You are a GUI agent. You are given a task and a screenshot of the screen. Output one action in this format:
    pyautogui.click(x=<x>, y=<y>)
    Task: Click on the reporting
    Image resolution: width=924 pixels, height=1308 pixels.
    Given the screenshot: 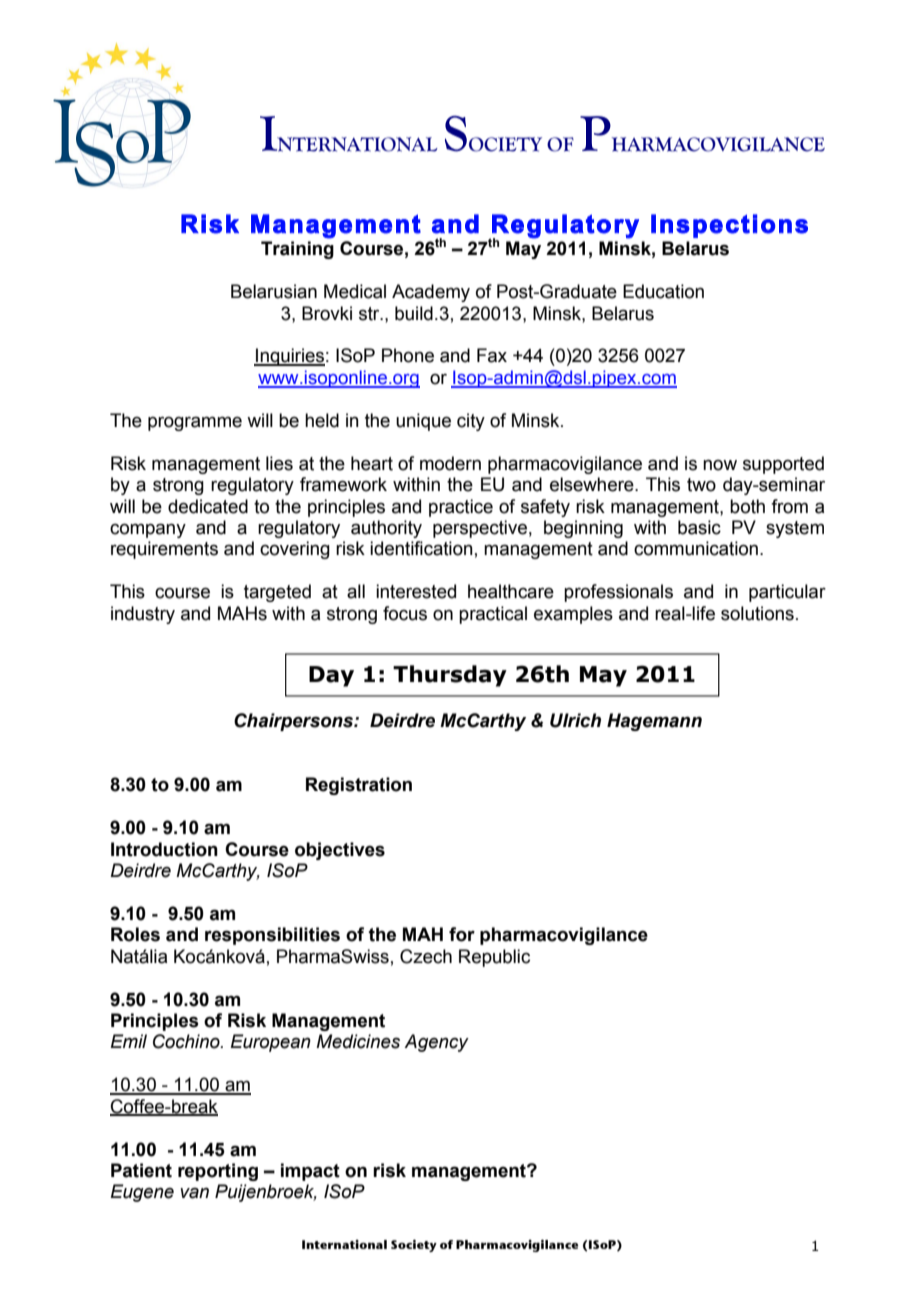 What is the action you would take?
    pyautogui.click(x=218, y=1172)
